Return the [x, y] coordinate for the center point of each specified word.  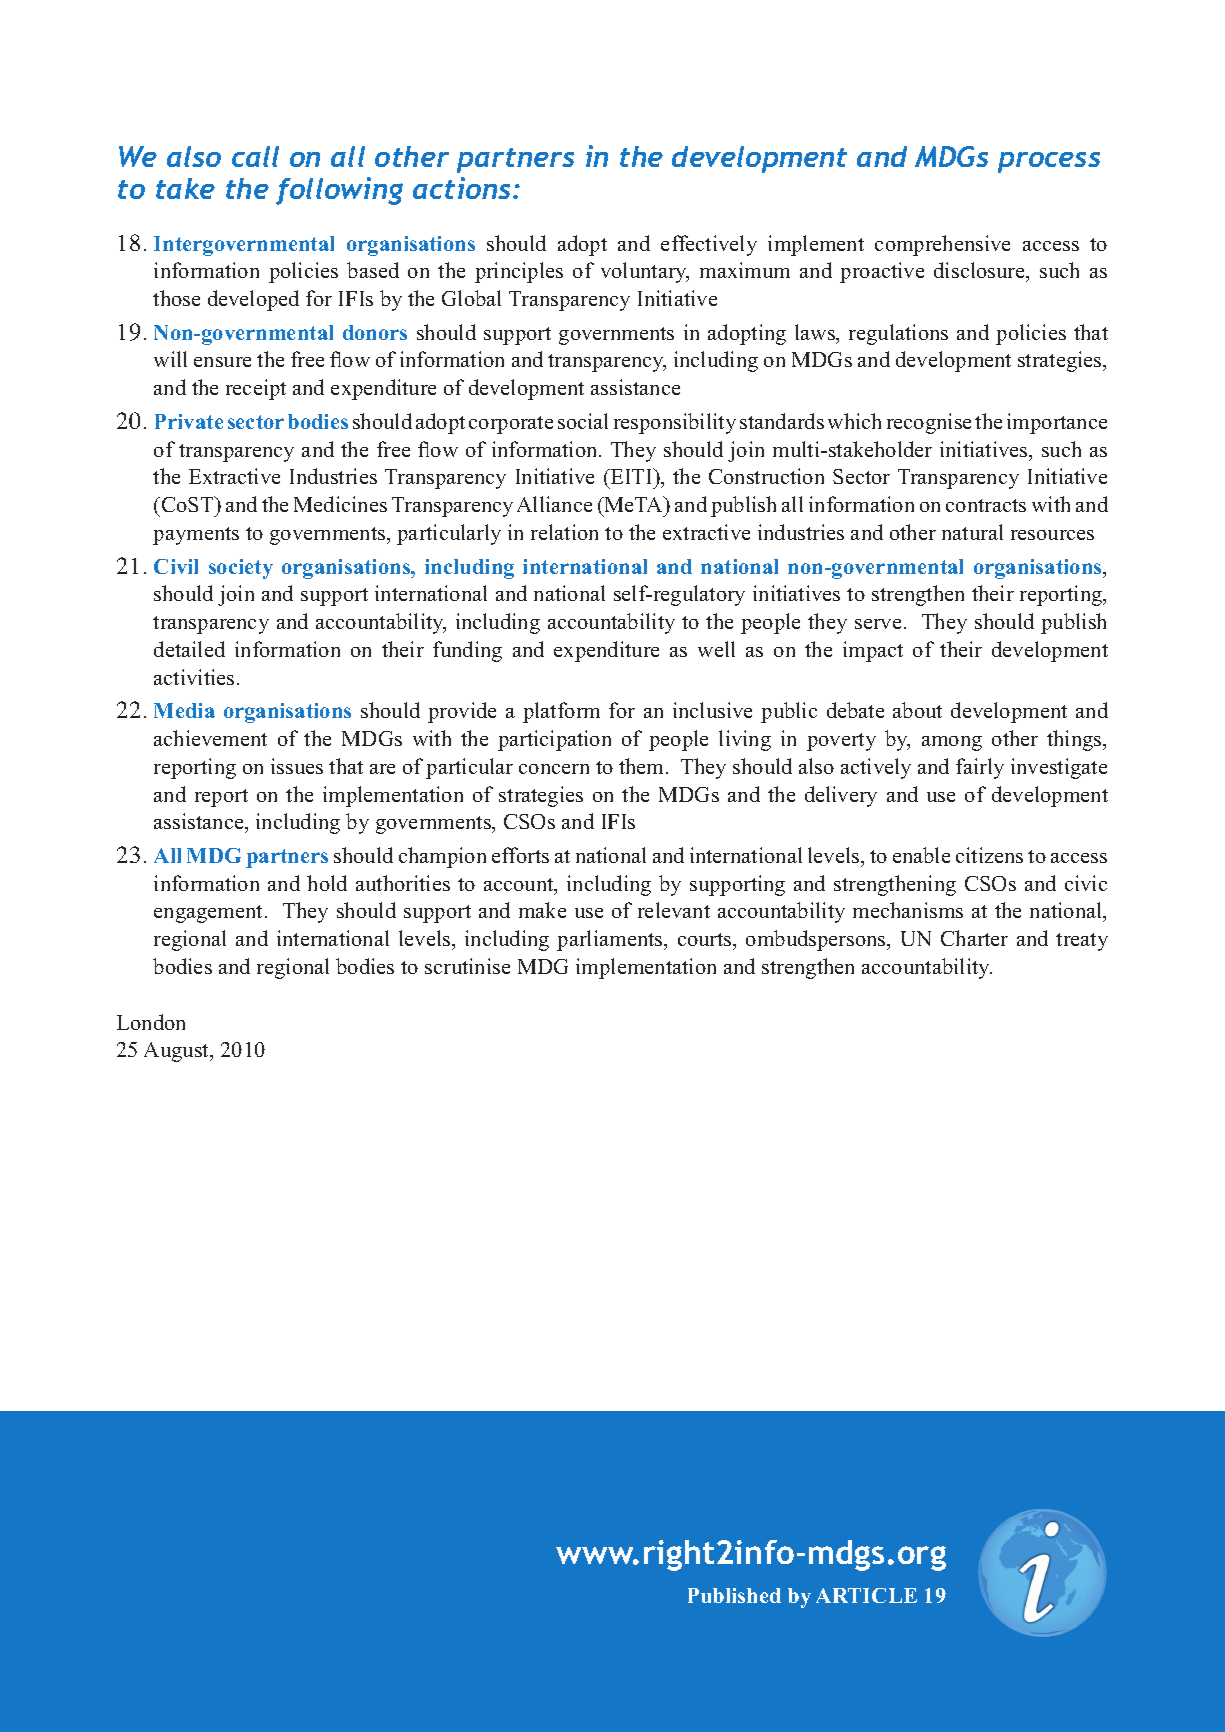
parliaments [611, 940]
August [178, 1052]
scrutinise [467, 966]
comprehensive [942, 245]
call [255, 156]
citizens [989, 855]
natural [972, 532]
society [241, 569]
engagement [210, 914]
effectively [709, 245]
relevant [674, 910]
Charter [974, 938]
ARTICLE [866, 1595]
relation [564, 532]
